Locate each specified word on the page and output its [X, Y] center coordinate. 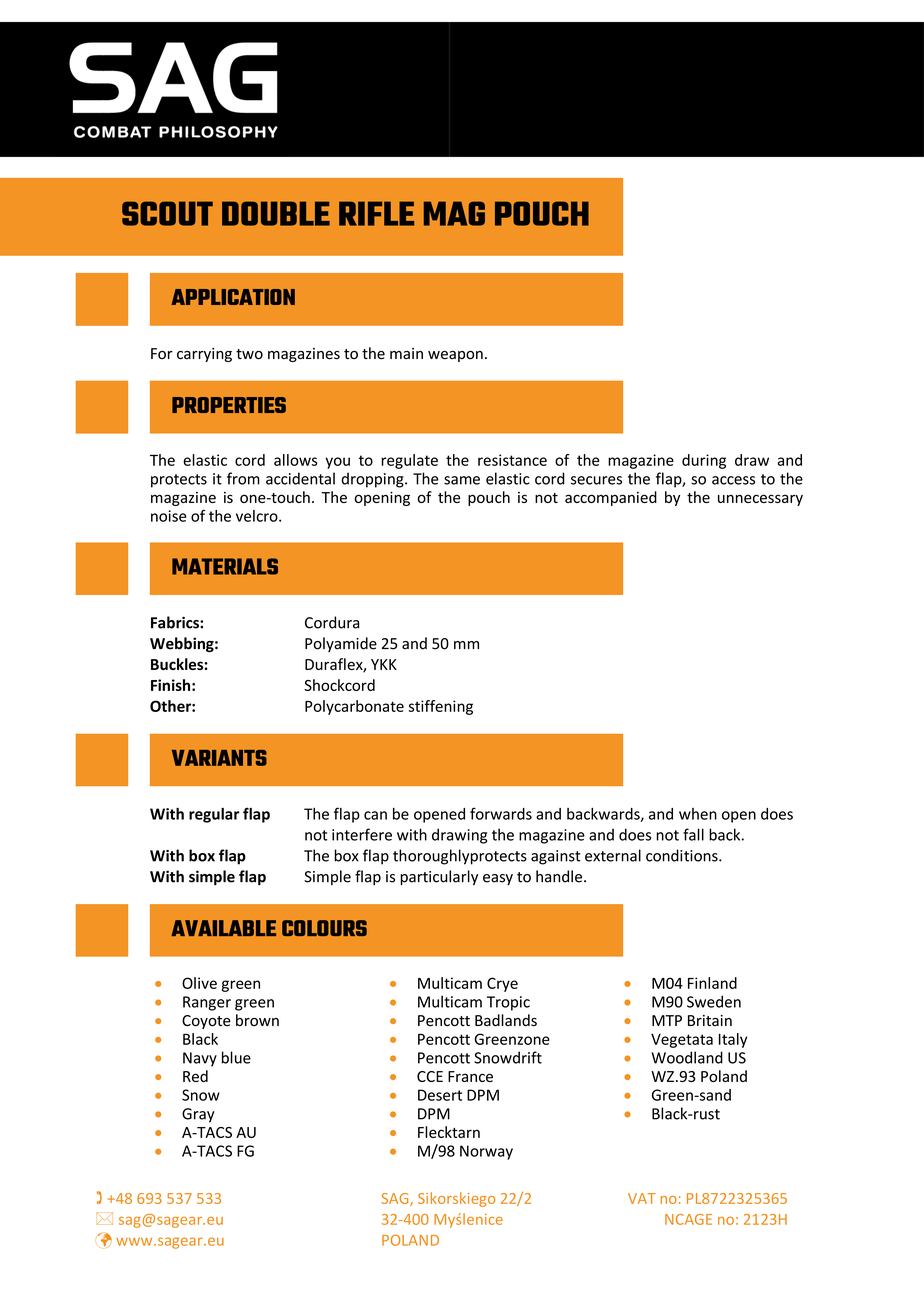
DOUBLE [276, 213]
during [704, 461]
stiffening [440, 707]
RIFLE [376, 213]
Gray [198, 1115]
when [698, 814]
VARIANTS [219, 758]
